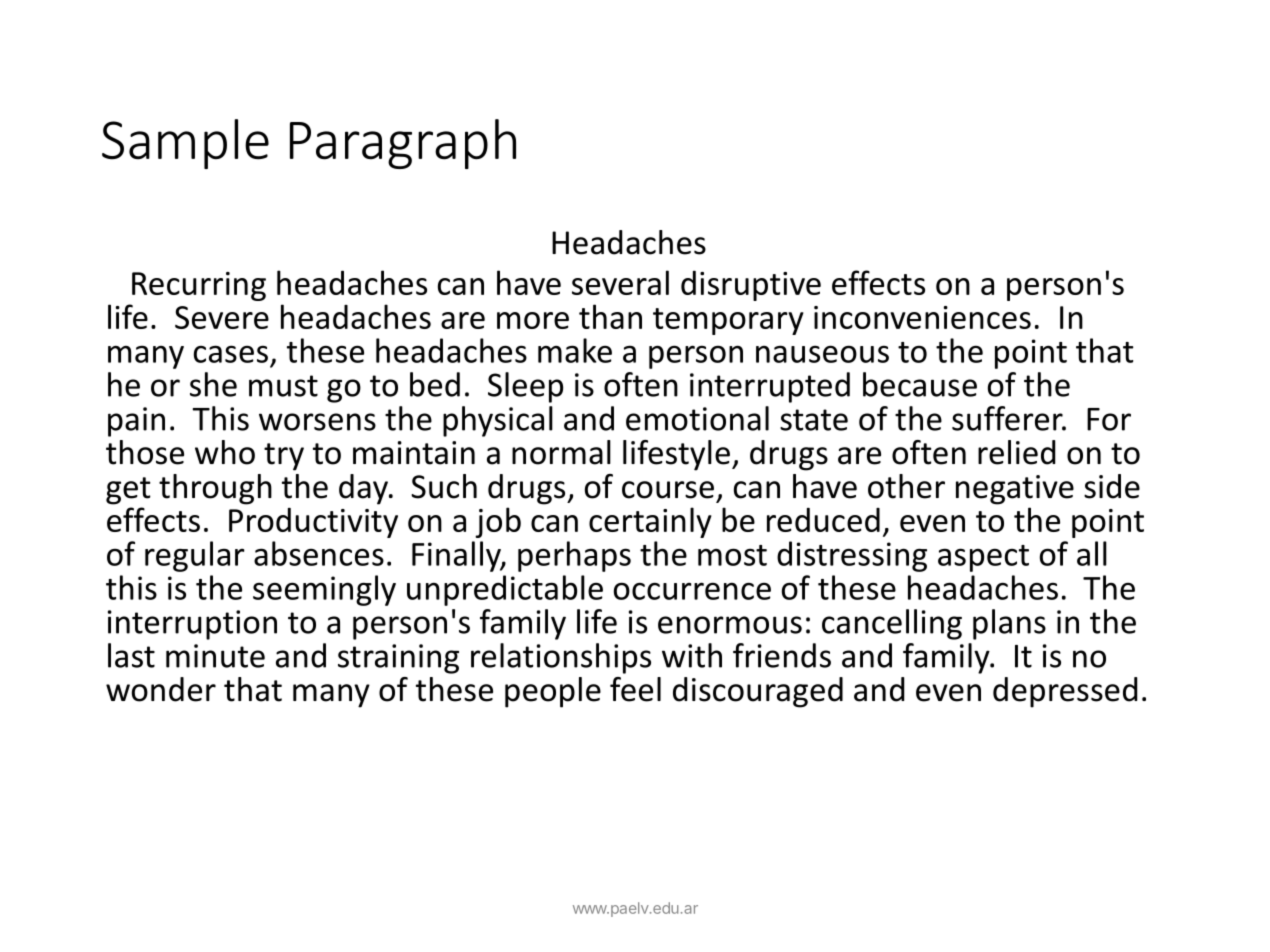 The width and height of the screenshot is (1270, 952). What do you see at coordinates (751, 285) in the screenshot?
I see `disruptive` at bounding box center [751, 285].
